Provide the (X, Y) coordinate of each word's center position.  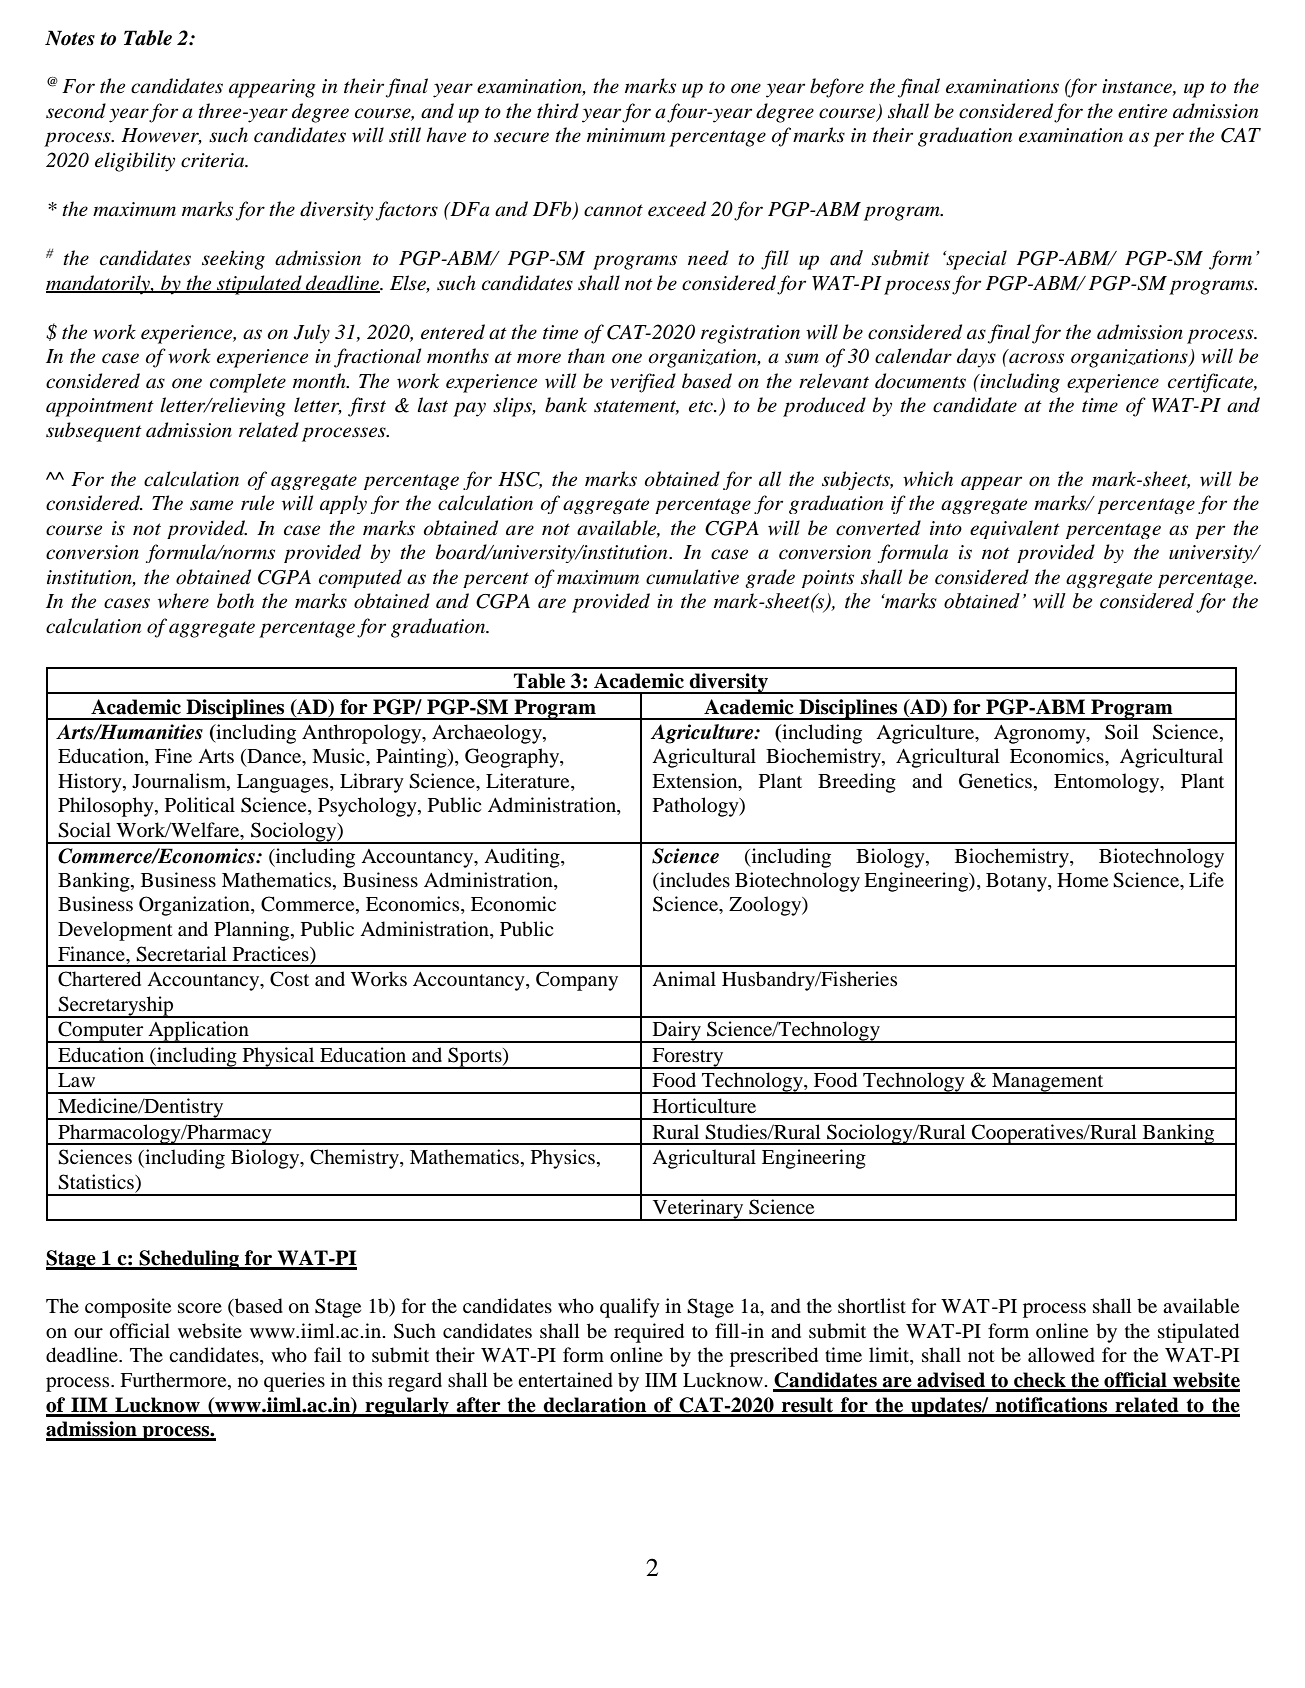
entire (1142, 111)
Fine (173, 755)
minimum (626, 135)
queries (294, 1382)
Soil (1121, 732)
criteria (214, 160)
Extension (696, 781)
